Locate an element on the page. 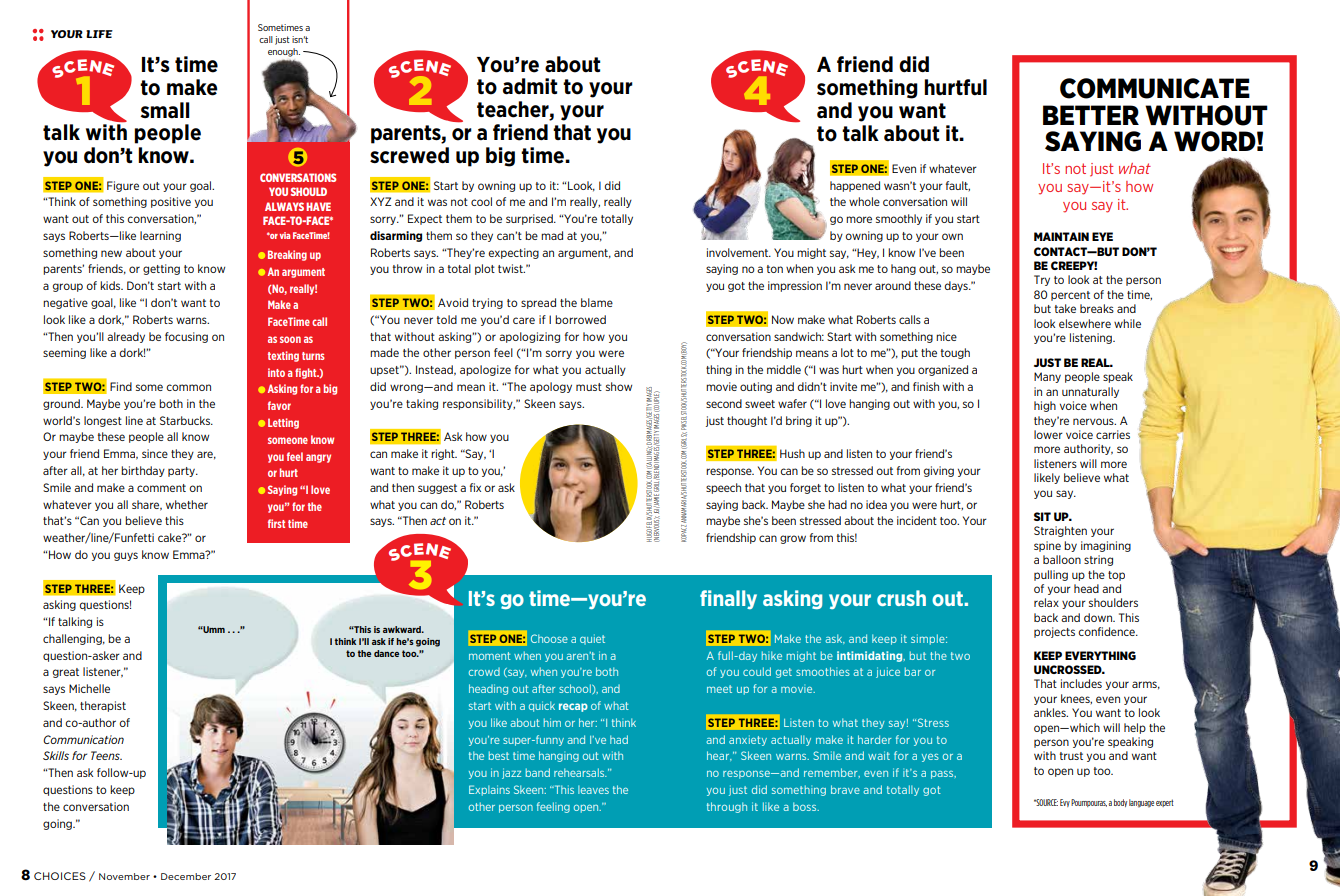 This image has width=1340, height=896. since is located at coordinates (155, 453).
